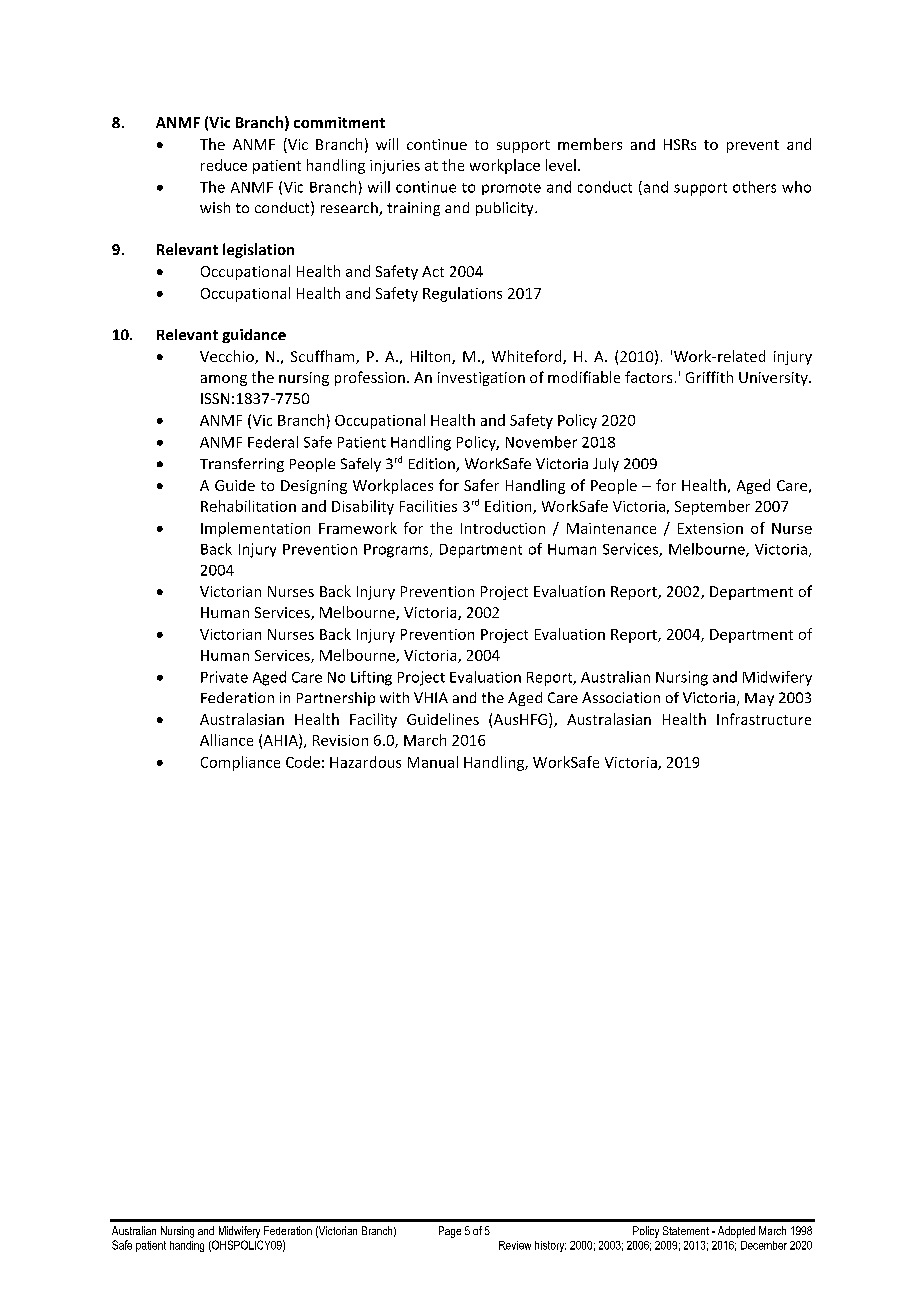 Image resolution: width=924 pixels, height=1308 pixels. I want to click on Infrastructure, so click(764, 719).
